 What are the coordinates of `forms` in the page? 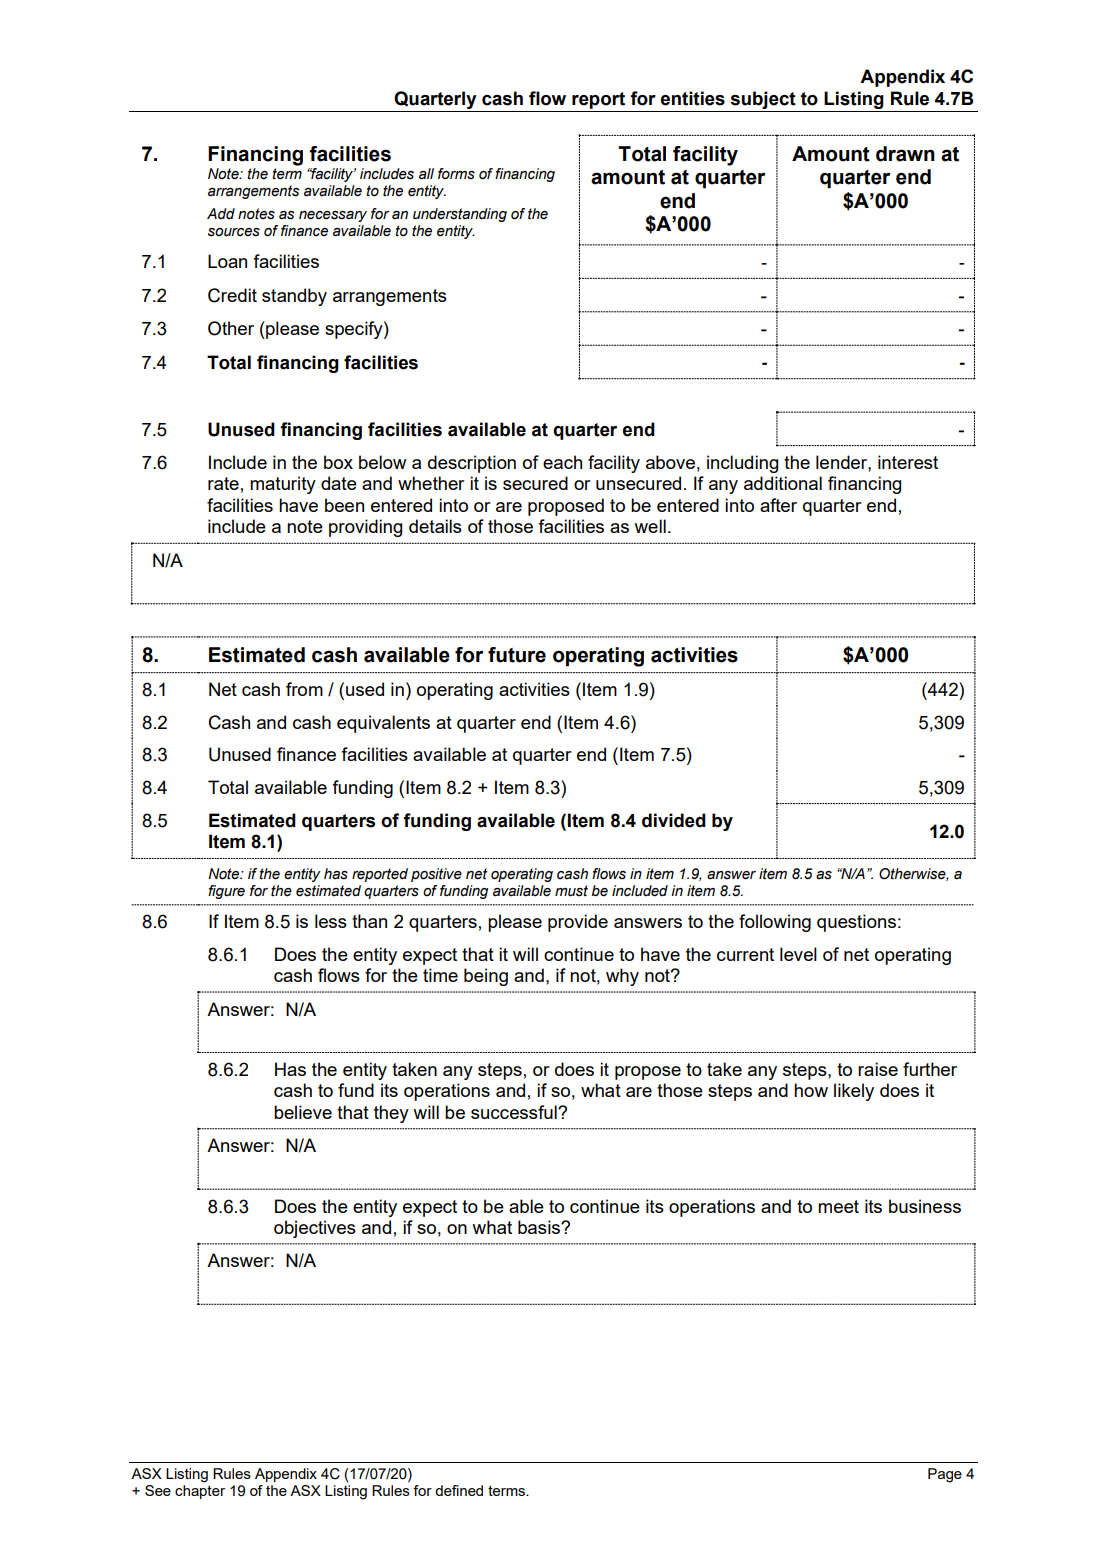 It's located at (456, 174).
